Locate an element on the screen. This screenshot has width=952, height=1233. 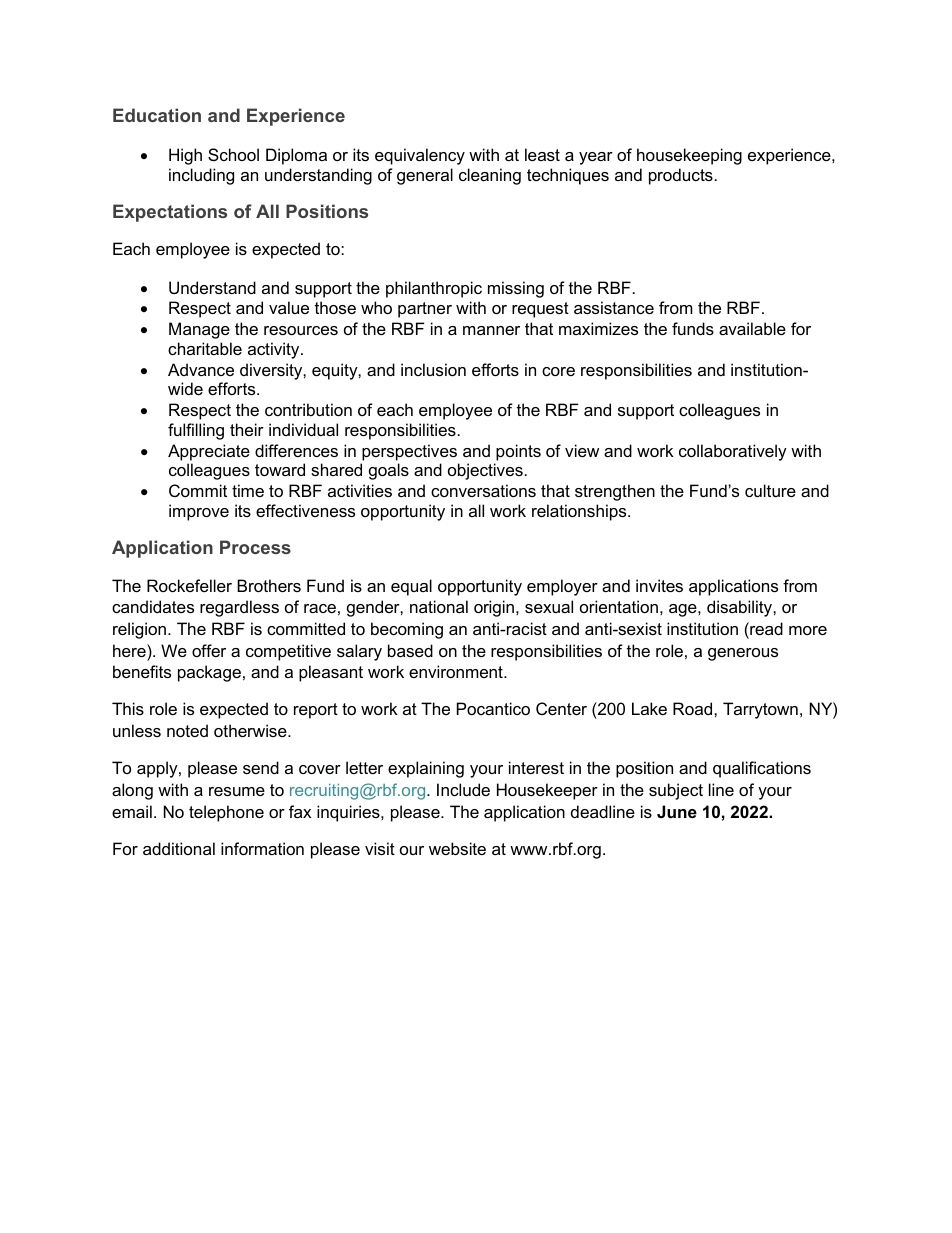
inclusion is located at coordinates (433, 369).
